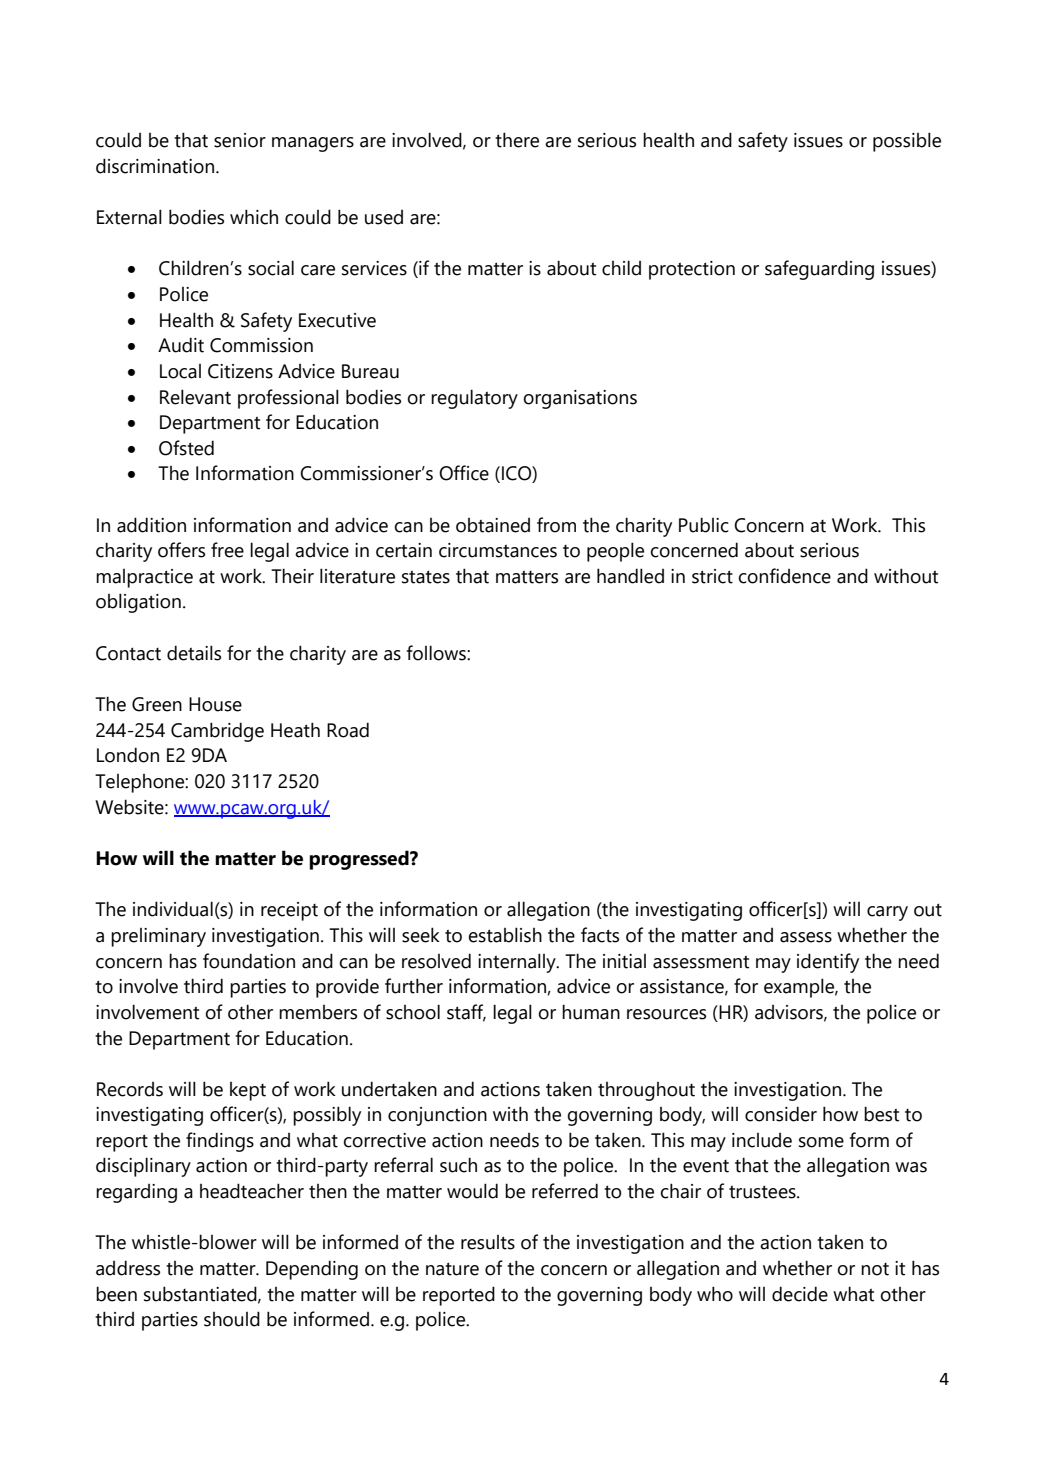  Describe the element at coordinates (907, 142) in the image. I see `possible` at that location.
